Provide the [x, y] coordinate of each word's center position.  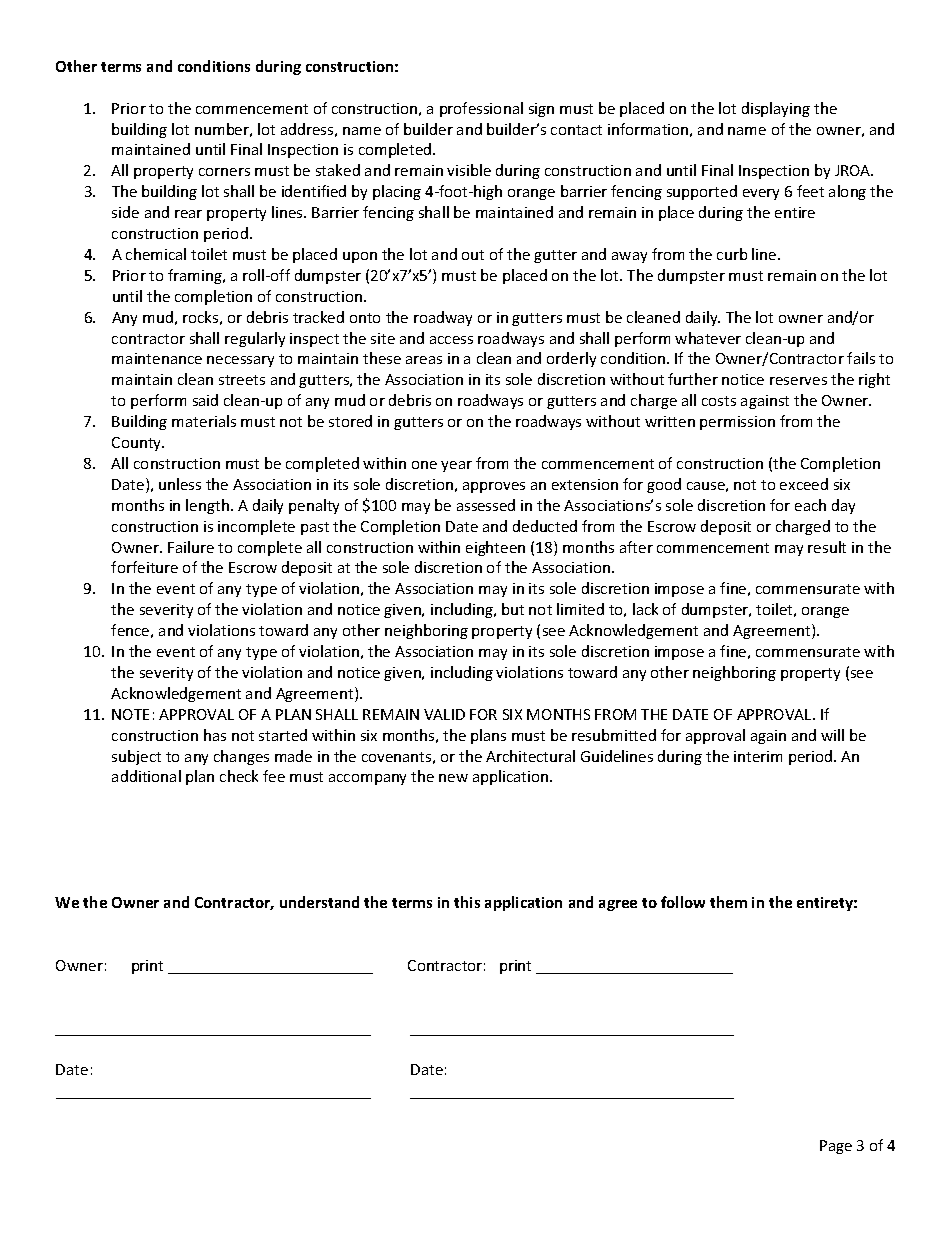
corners [224, 172]
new [453, 778]
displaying [776, 109]
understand [319, 902]
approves [494, 487]
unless [180, 484]
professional [481, 109]
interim [758, 756]
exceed [804, 484]
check [239, 776]
